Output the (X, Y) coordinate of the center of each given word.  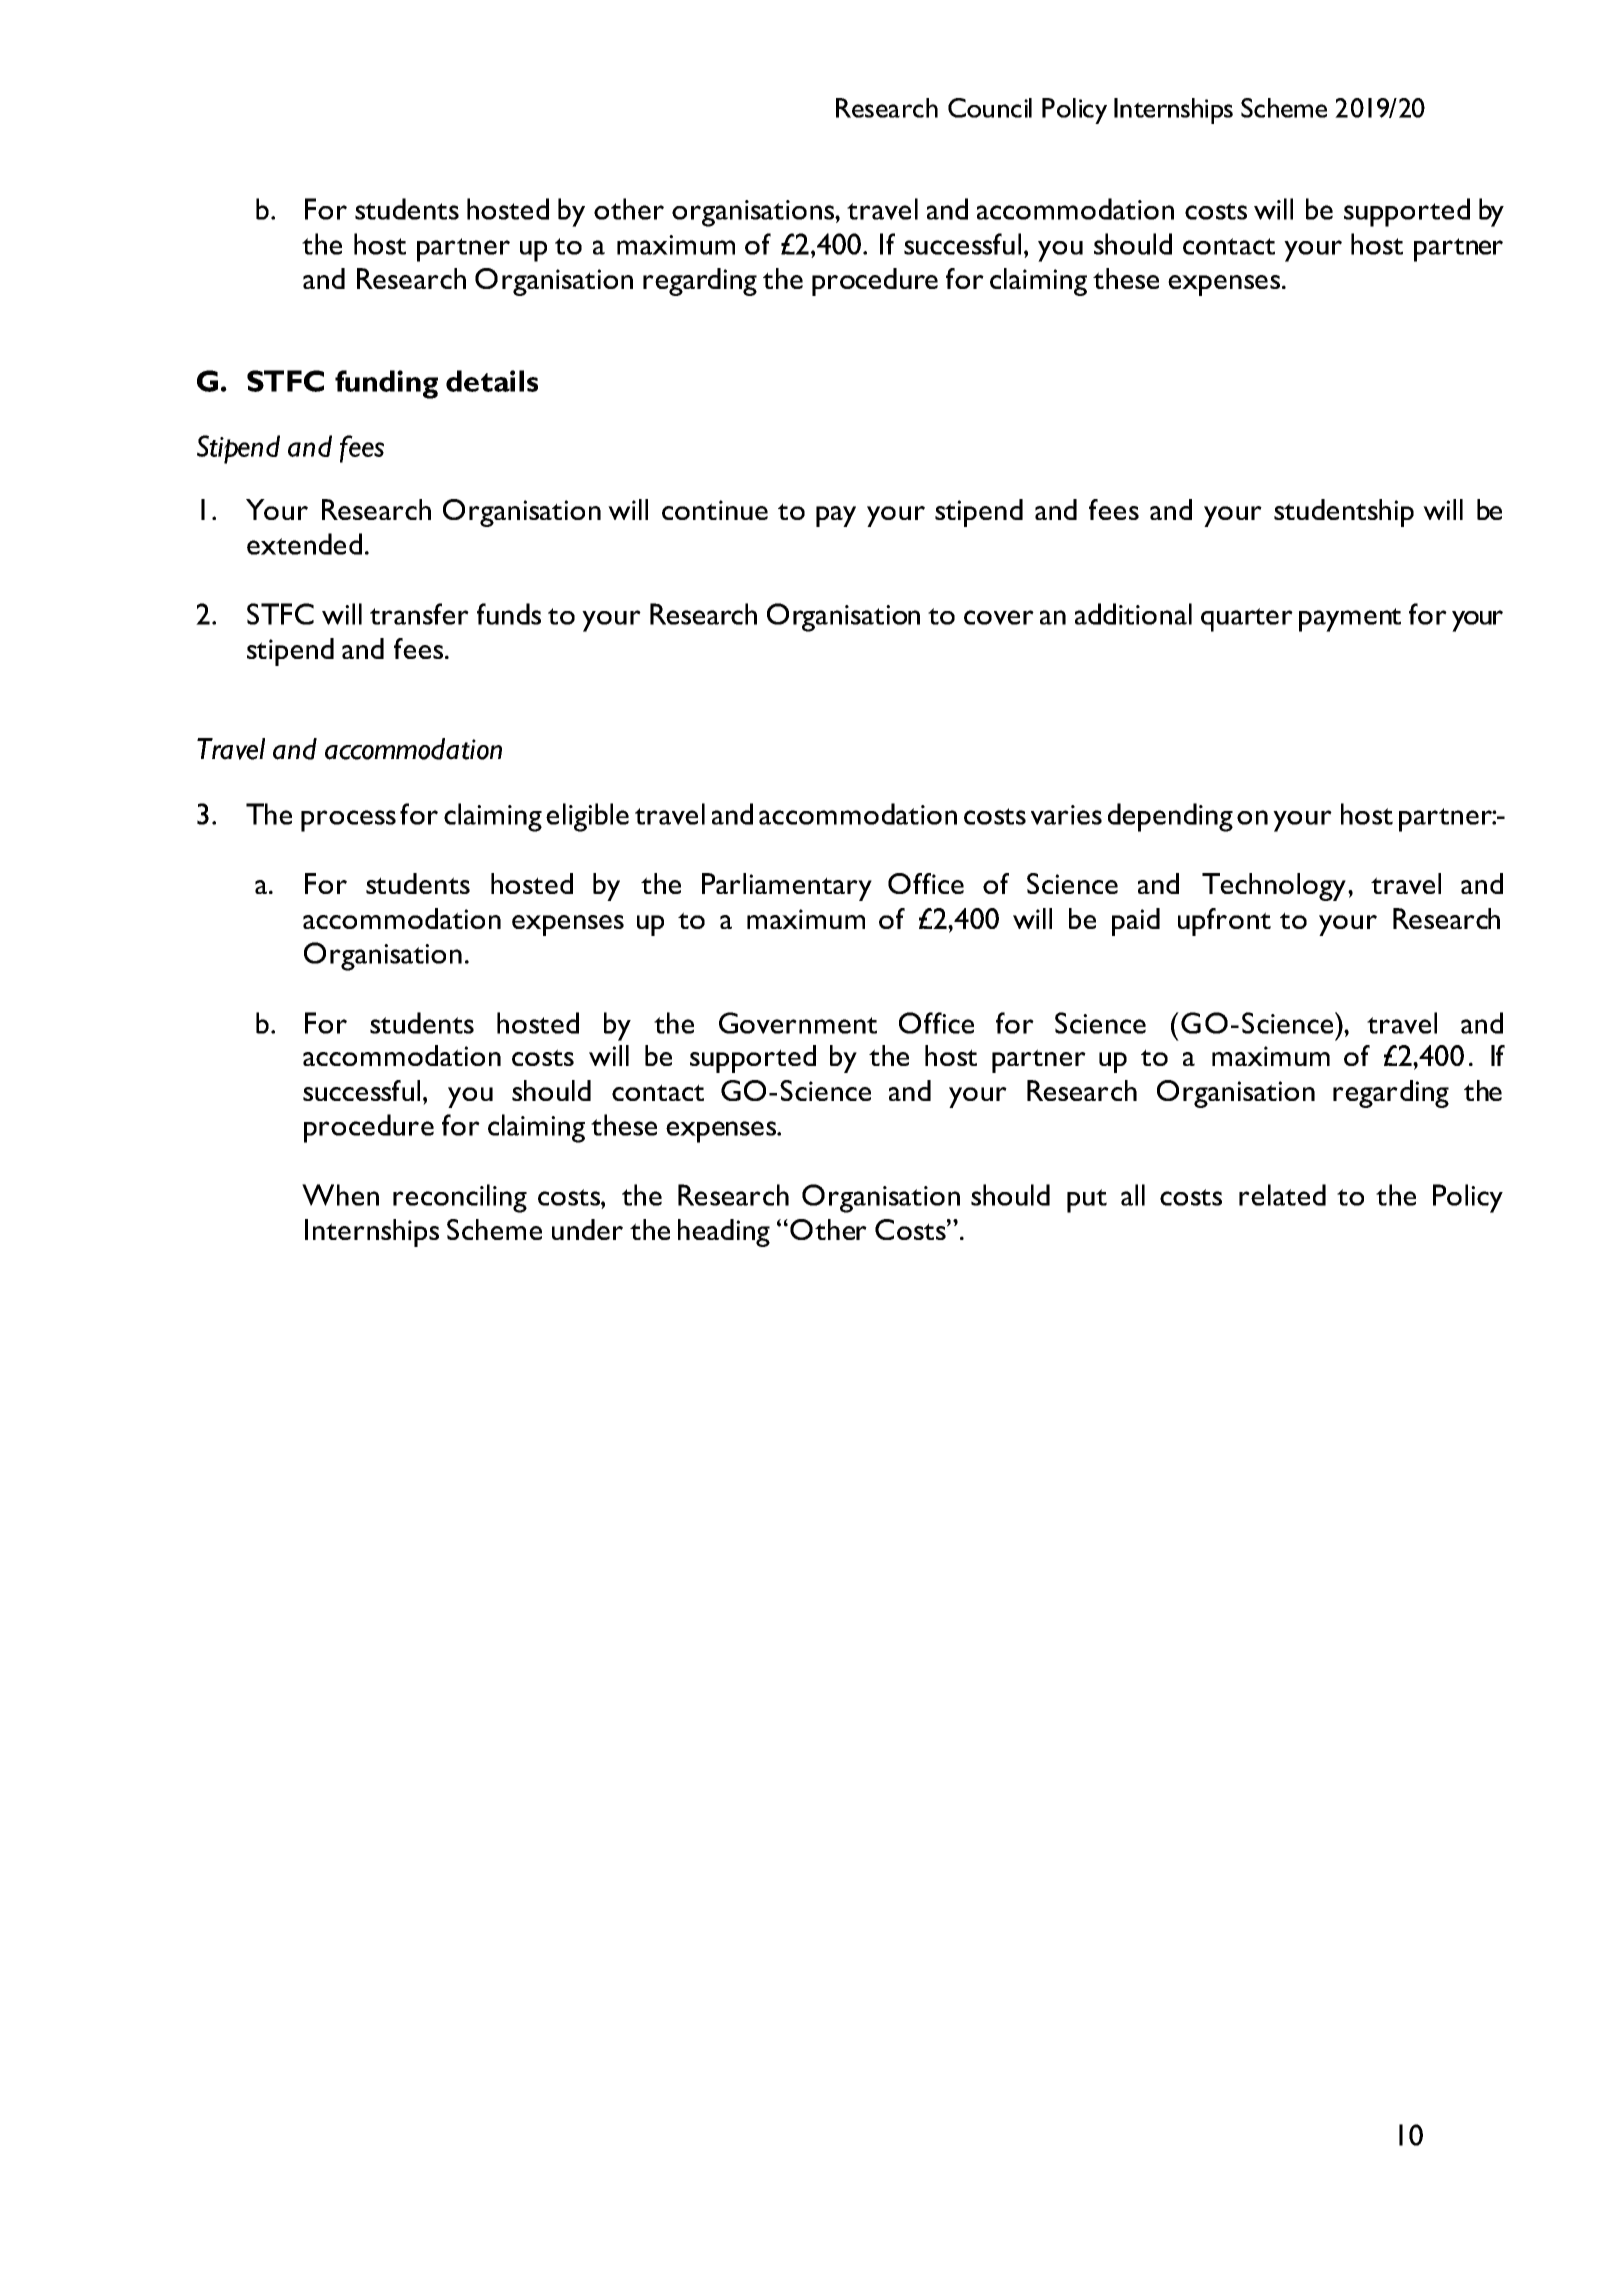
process (348, 821)
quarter (1247, 620)
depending (1170, 817)
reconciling (460, 1198)
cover (999, 617)
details (492, 381)
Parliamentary (787, 887)
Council (990, 108)
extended (304, 544)
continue (715, 510)
